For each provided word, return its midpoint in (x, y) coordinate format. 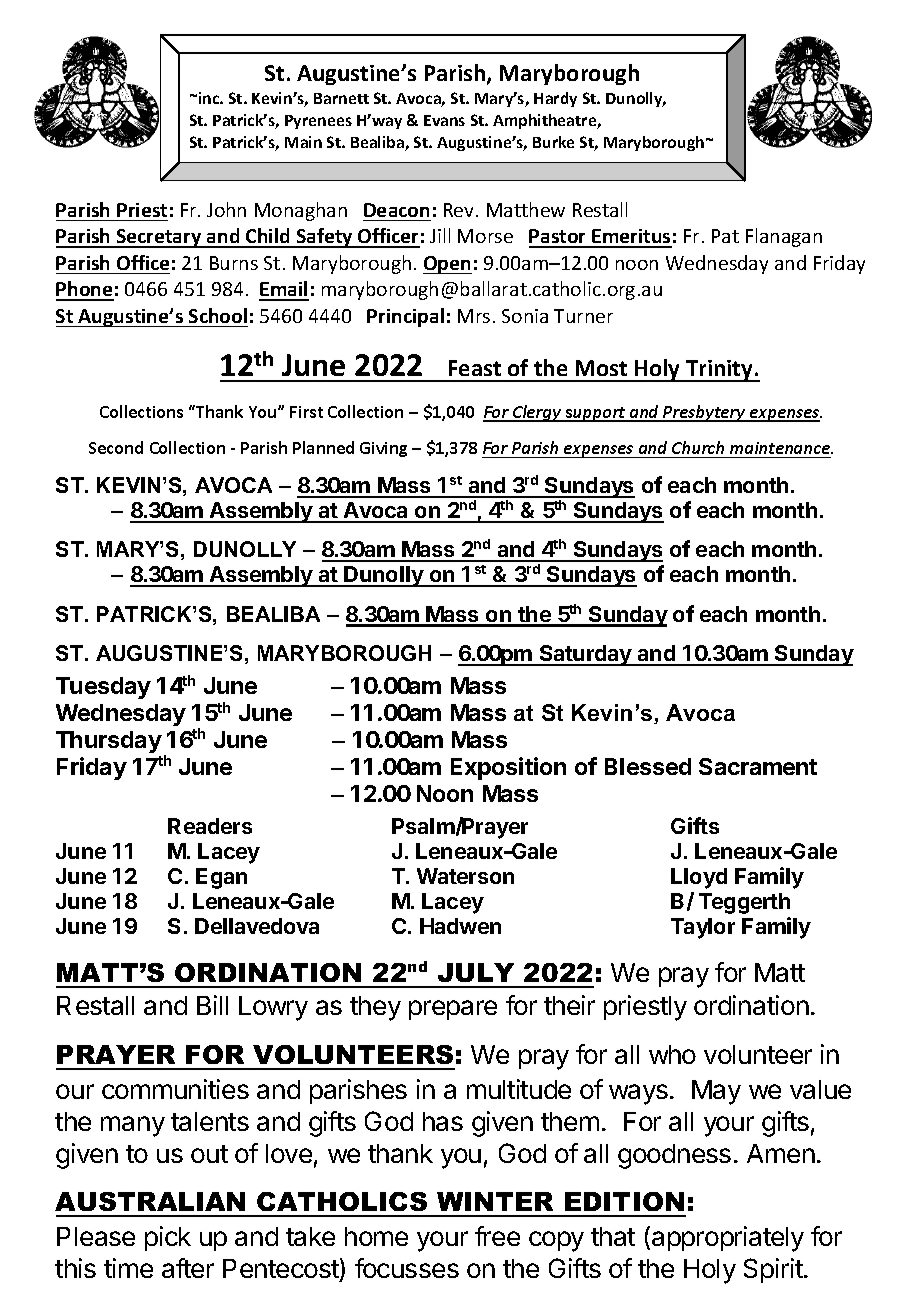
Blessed (648, 766)
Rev (460, 210)
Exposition (508, 768)
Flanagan (784, 237)
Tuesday (103, 688)
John (226, 209)
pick (168, 1238)
